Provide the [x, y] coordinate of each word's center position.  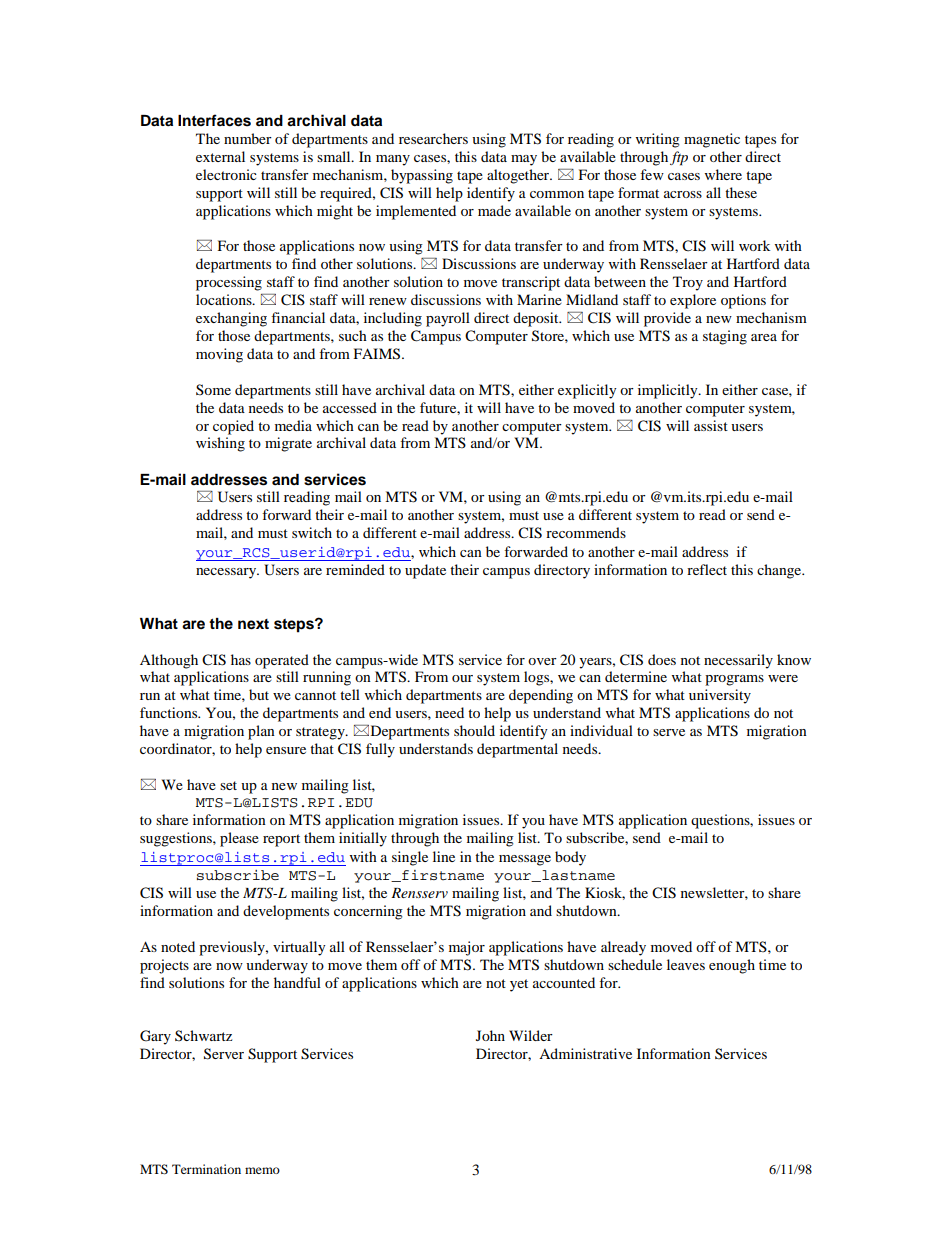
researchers [433, 138]
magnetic [712, 140]
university [720, 696]
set [228, 785]
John [490, 1035]
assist [711, 425]
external [220, 156]
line [444, 856]
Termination [206, 1169]
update [425, 571]
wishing [220, 444]
